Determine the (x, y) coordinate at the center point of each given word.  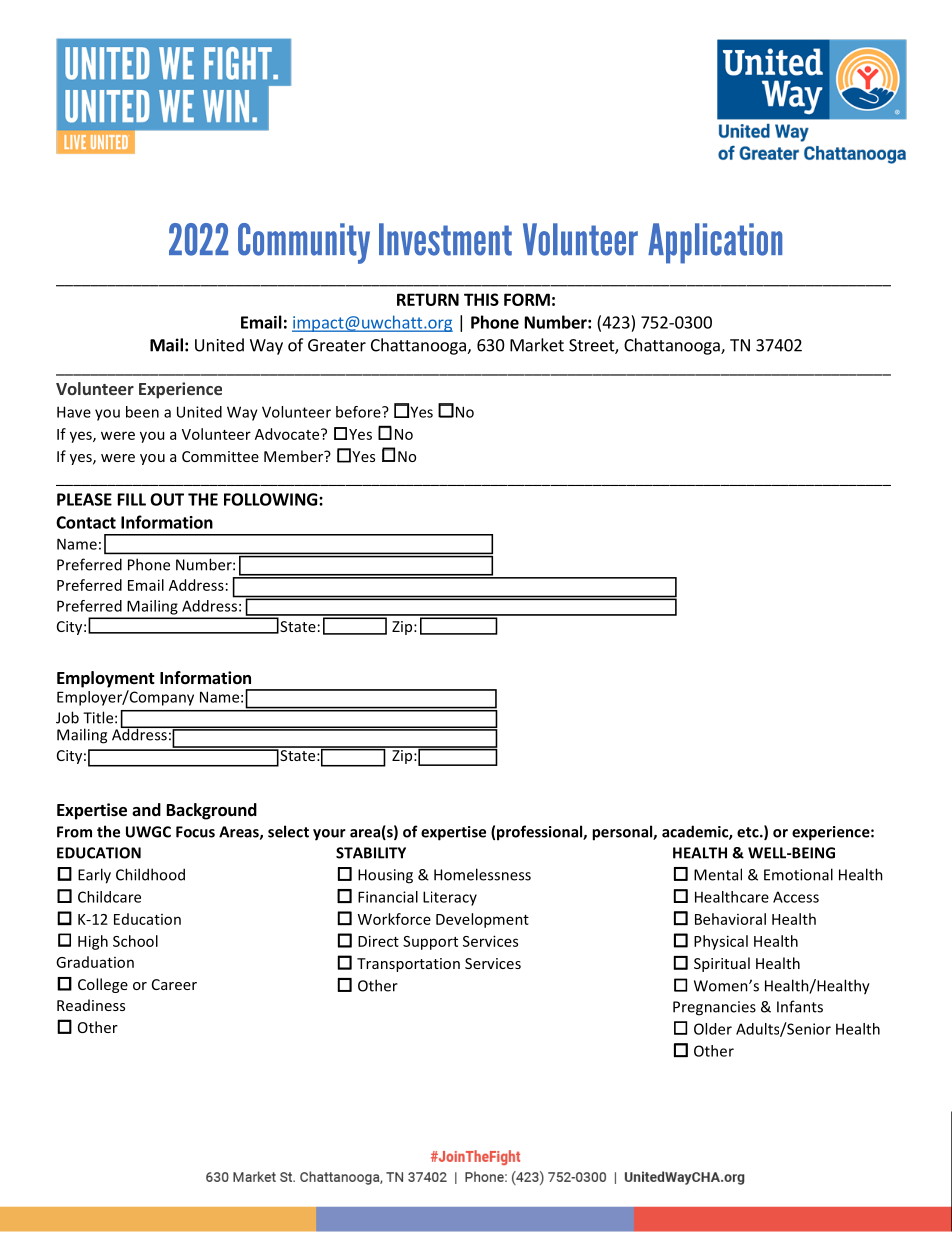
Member (295, 456)
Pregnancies (714, 1008)
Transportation (408, 965)
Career (174, 984)
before (359, 412)
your (329, 835)
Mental (718, 874)
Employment (106, 679)
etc (749, 832)
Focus (195, 832)
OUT (167, 499)
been (142, 412)
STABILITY (371, 853)
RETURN (428, 299)
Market (537, 345)
